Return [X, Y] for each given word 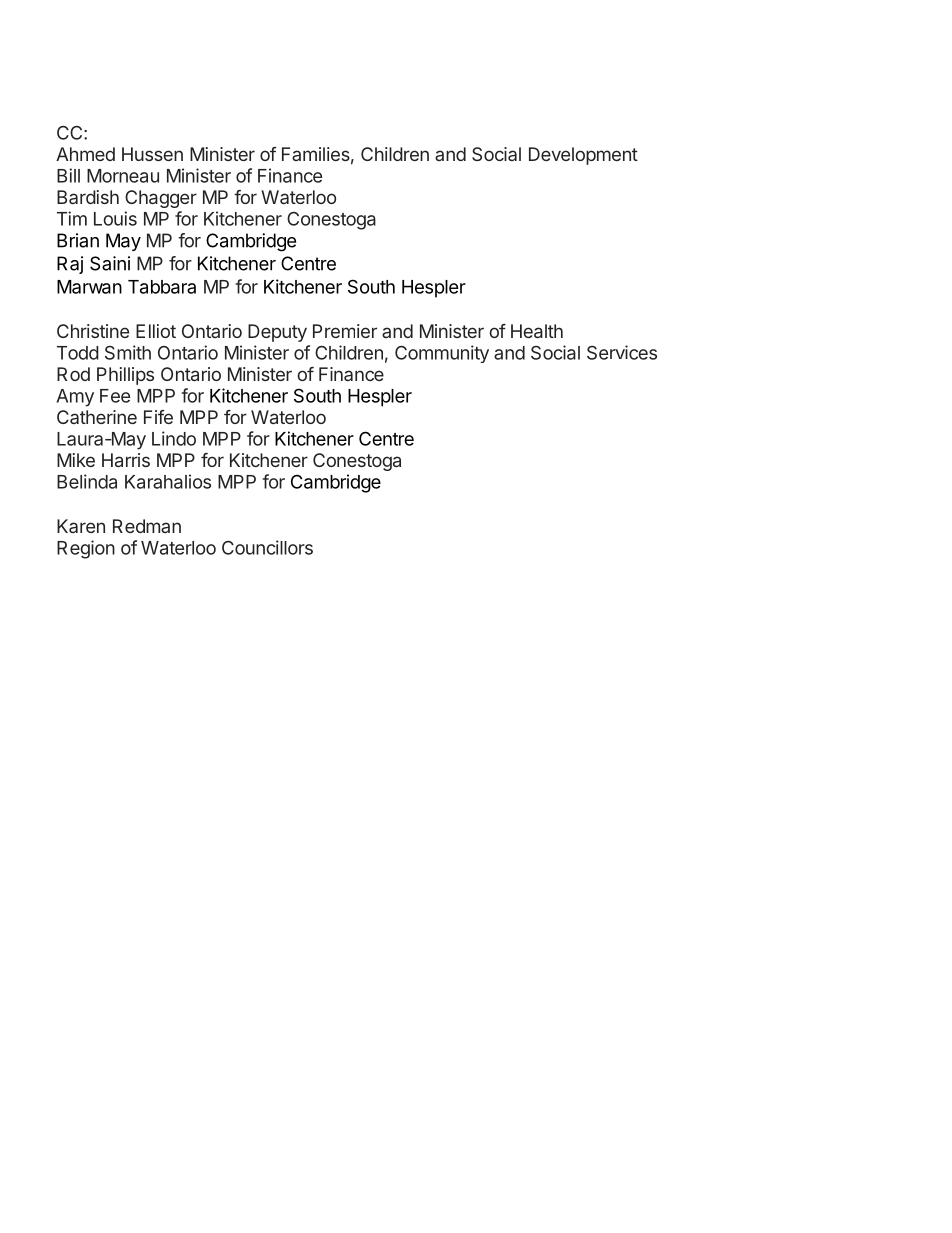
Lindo [174, 438]
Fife [158, 417]
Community [442, 354]
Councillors [267, 547]
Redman [147, 526]
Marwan [89, 287]
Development [583, 156]
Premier [345, 331]
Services [622, 352]
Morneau [123, 176]
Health [537, 331]
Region [86, 549]
